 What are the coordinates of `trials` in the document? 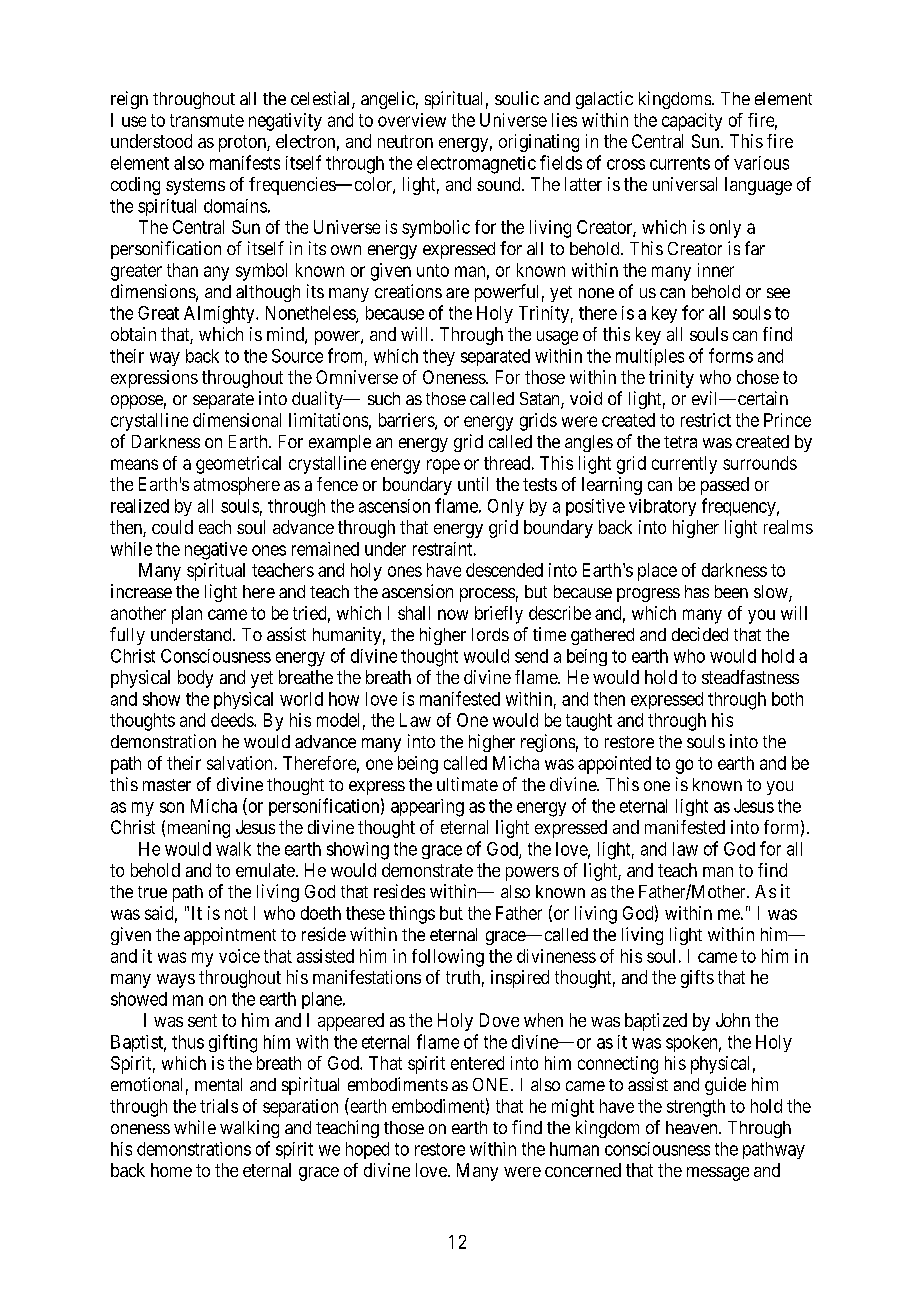 It's located at (219, 1106).
